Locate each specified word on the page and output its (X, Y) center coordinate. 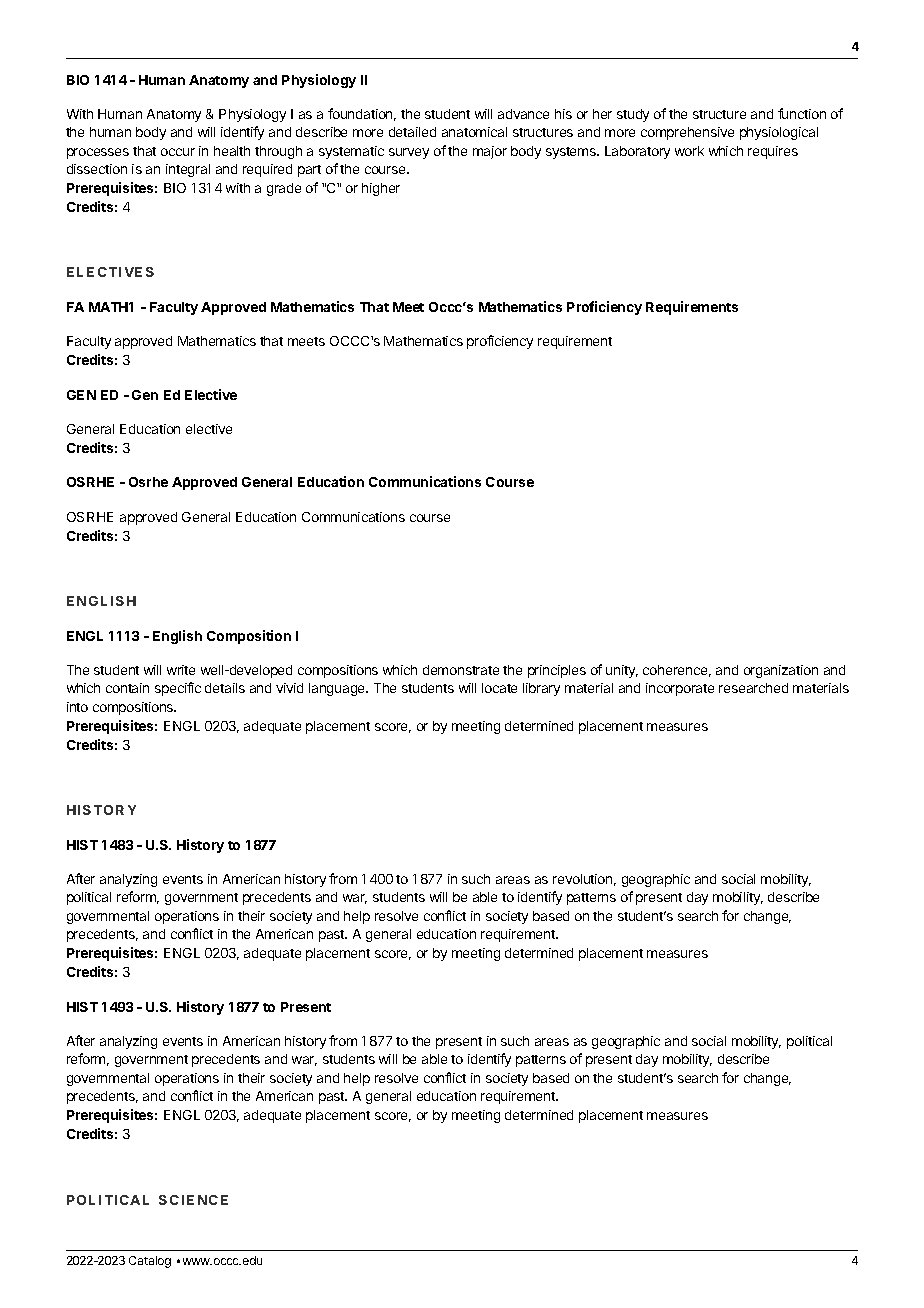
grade (284, 189)
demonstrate (461, 670)
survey (409, 153)
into (77, 707)
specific (178, 689)
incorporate (680, 689)
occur (178, 152)
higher (381, 189)
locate (499, 688)
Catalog (150, 1262)
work (689, 151)
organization (781, 671)
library (541, 689)
